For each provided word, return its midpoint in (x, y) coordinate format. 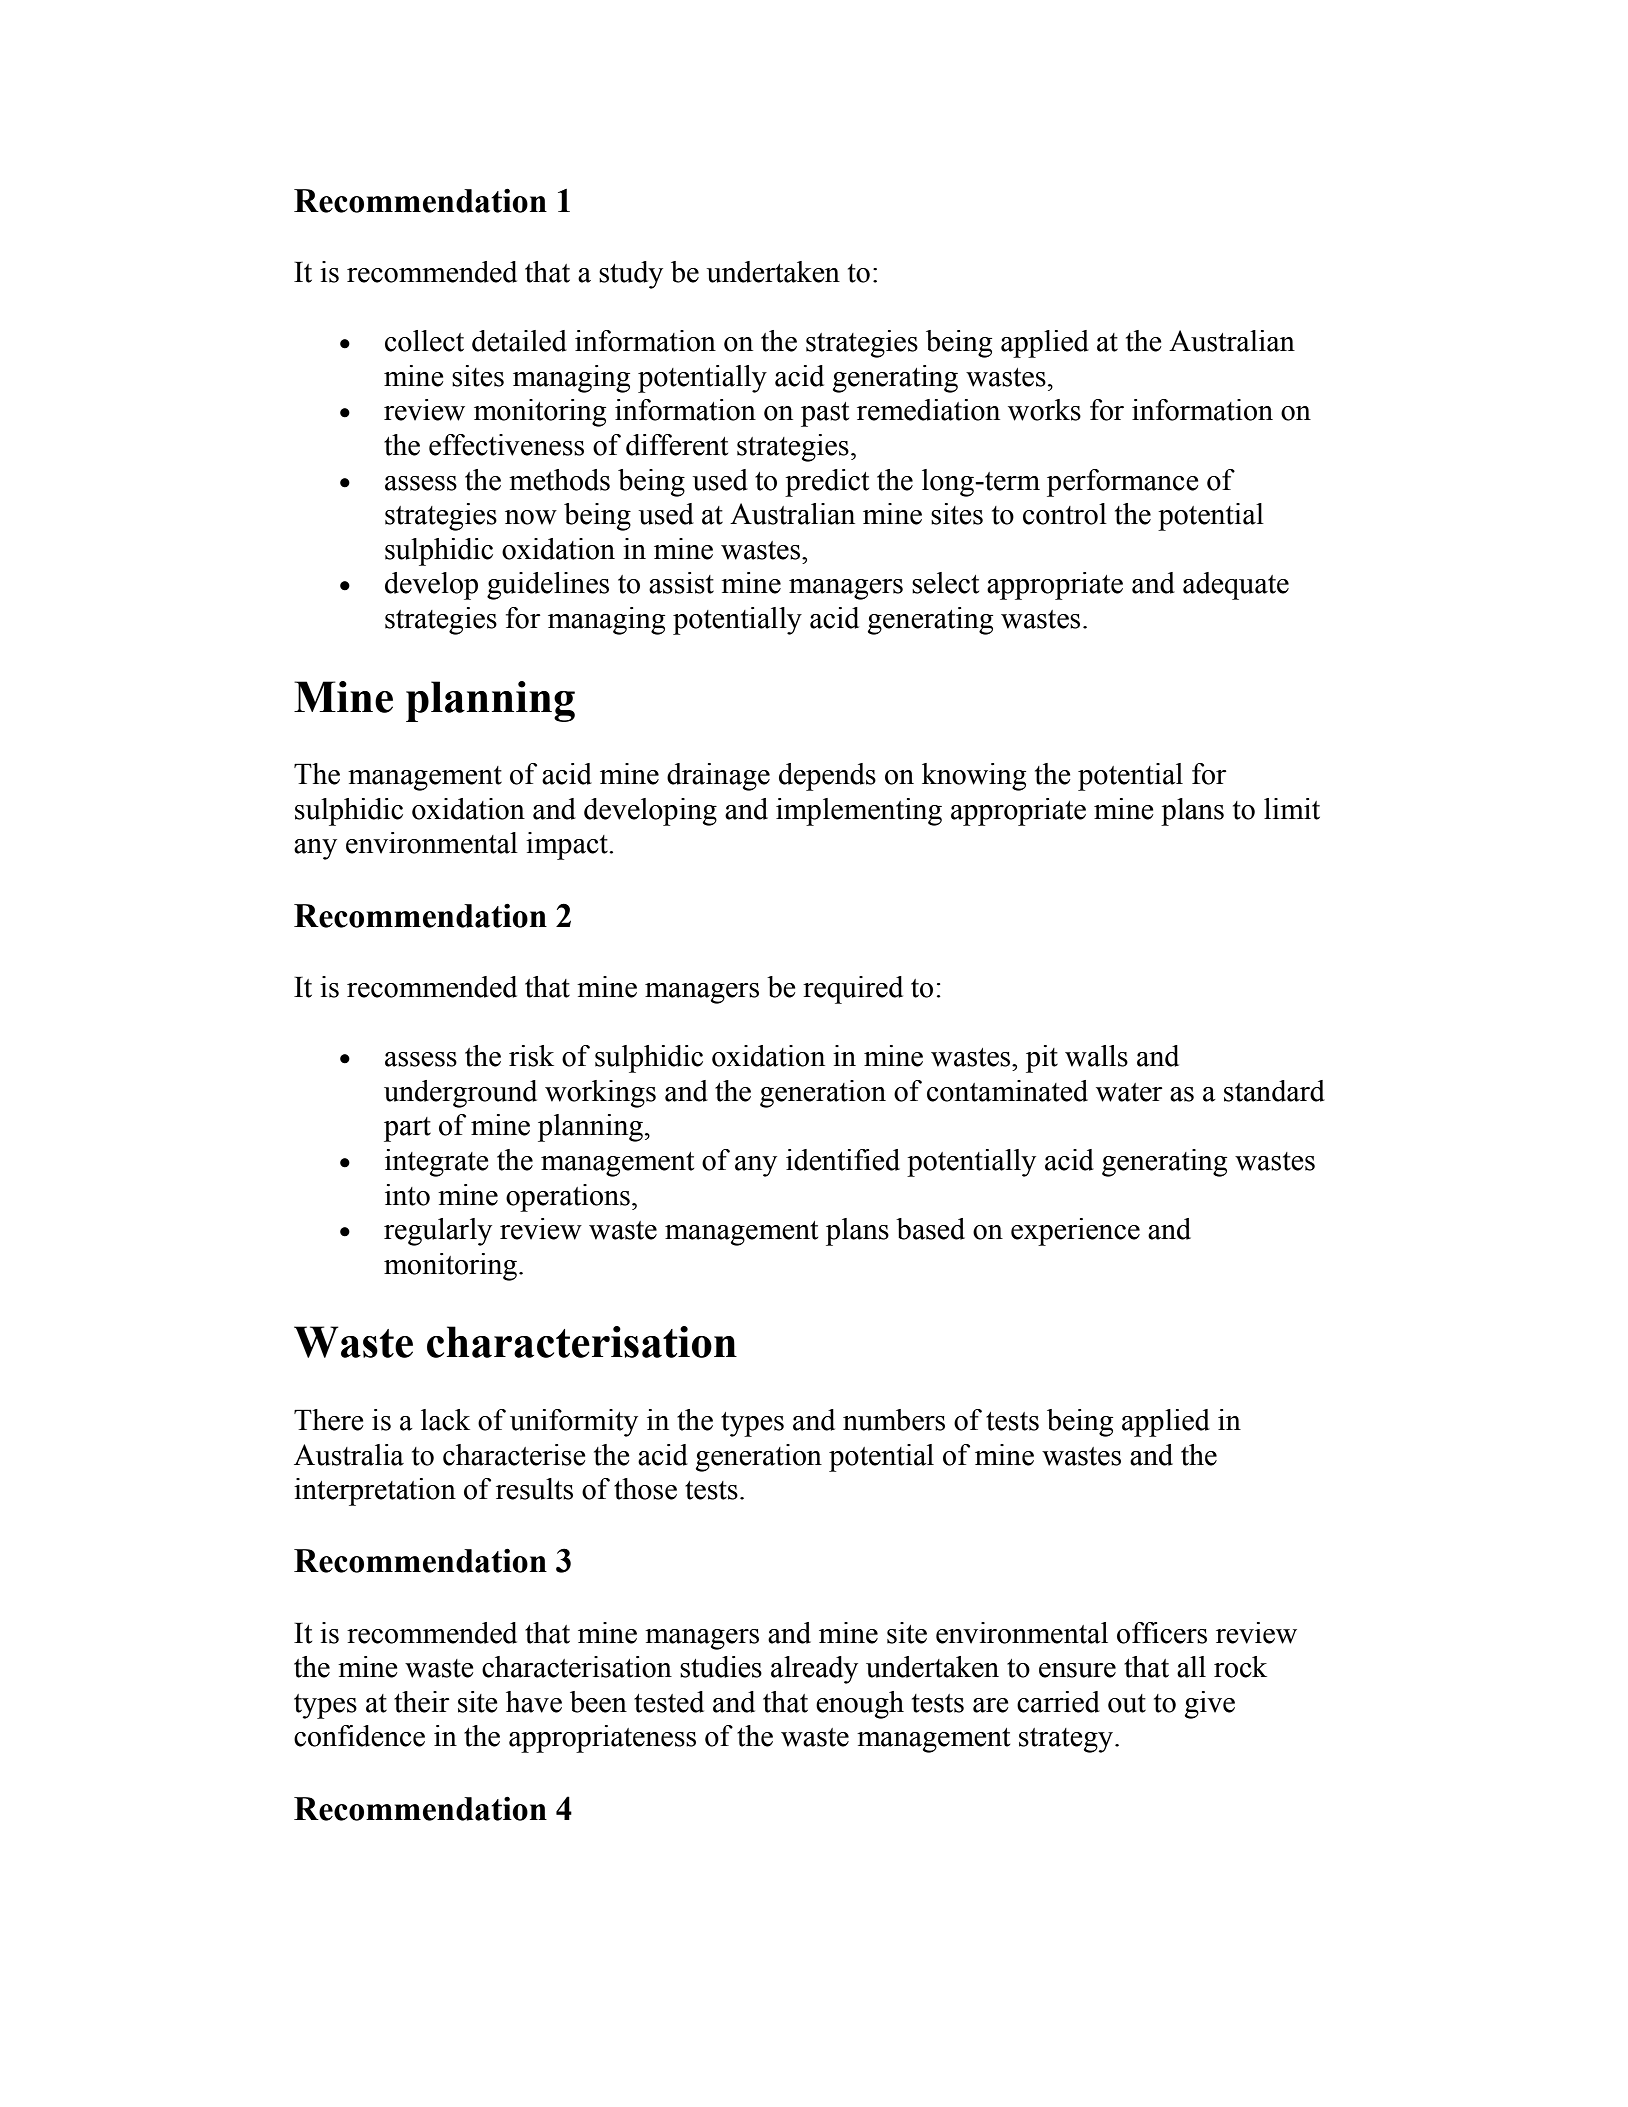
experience (1075, 1232)
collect (424, 341)
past (825, 414)
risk (531, 1056)
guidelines (548, 586)
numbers (894, 1420)
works (1044, 410)
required (853, 990)
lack (445, 1420)
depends (827, 777)
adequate (1236, 586)
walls (1096, 1056)
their (422, 1702)
